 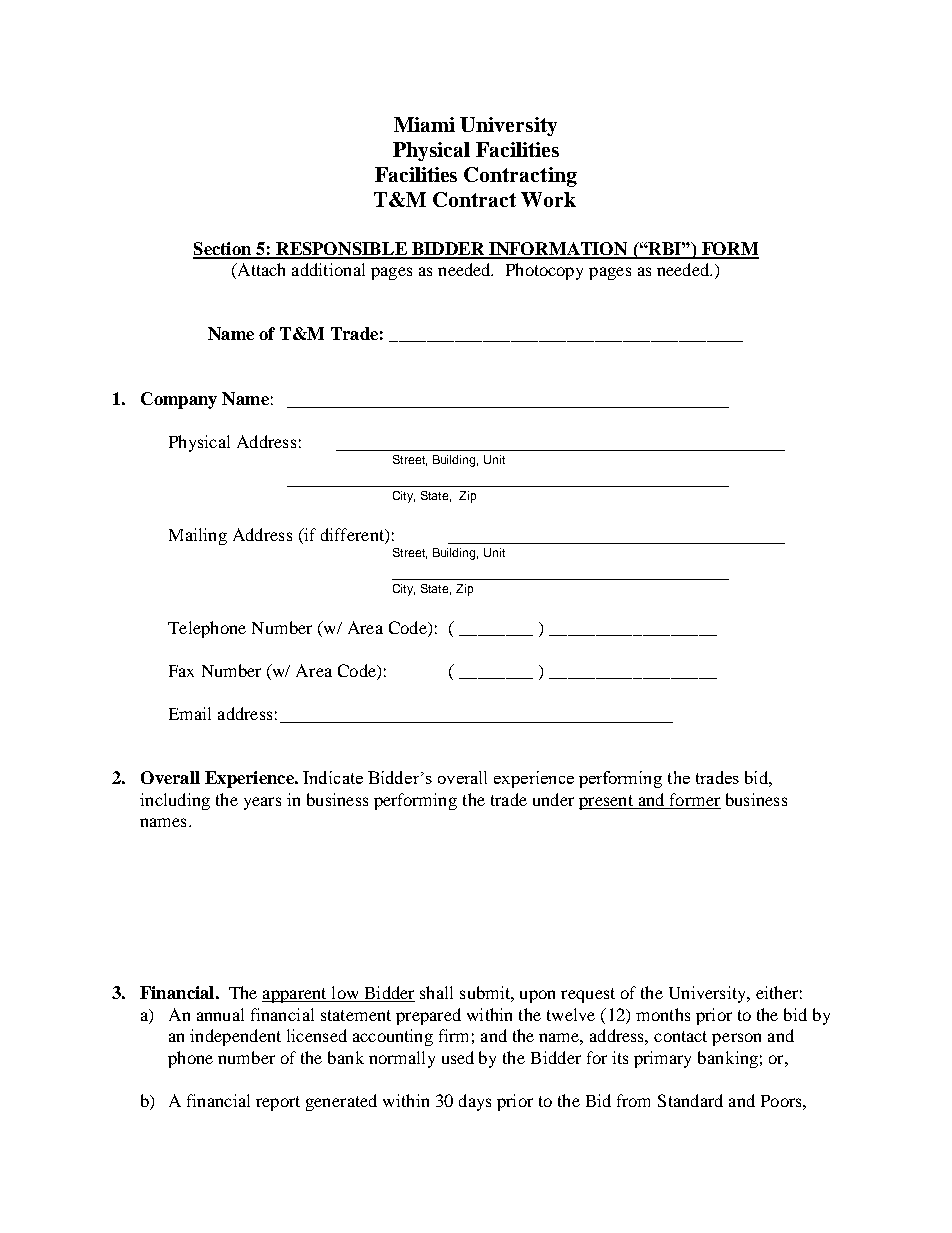 What do you see at coordinates (548, 199) in the screenshot?
I see `Work` at bounding box center [548, 199].
